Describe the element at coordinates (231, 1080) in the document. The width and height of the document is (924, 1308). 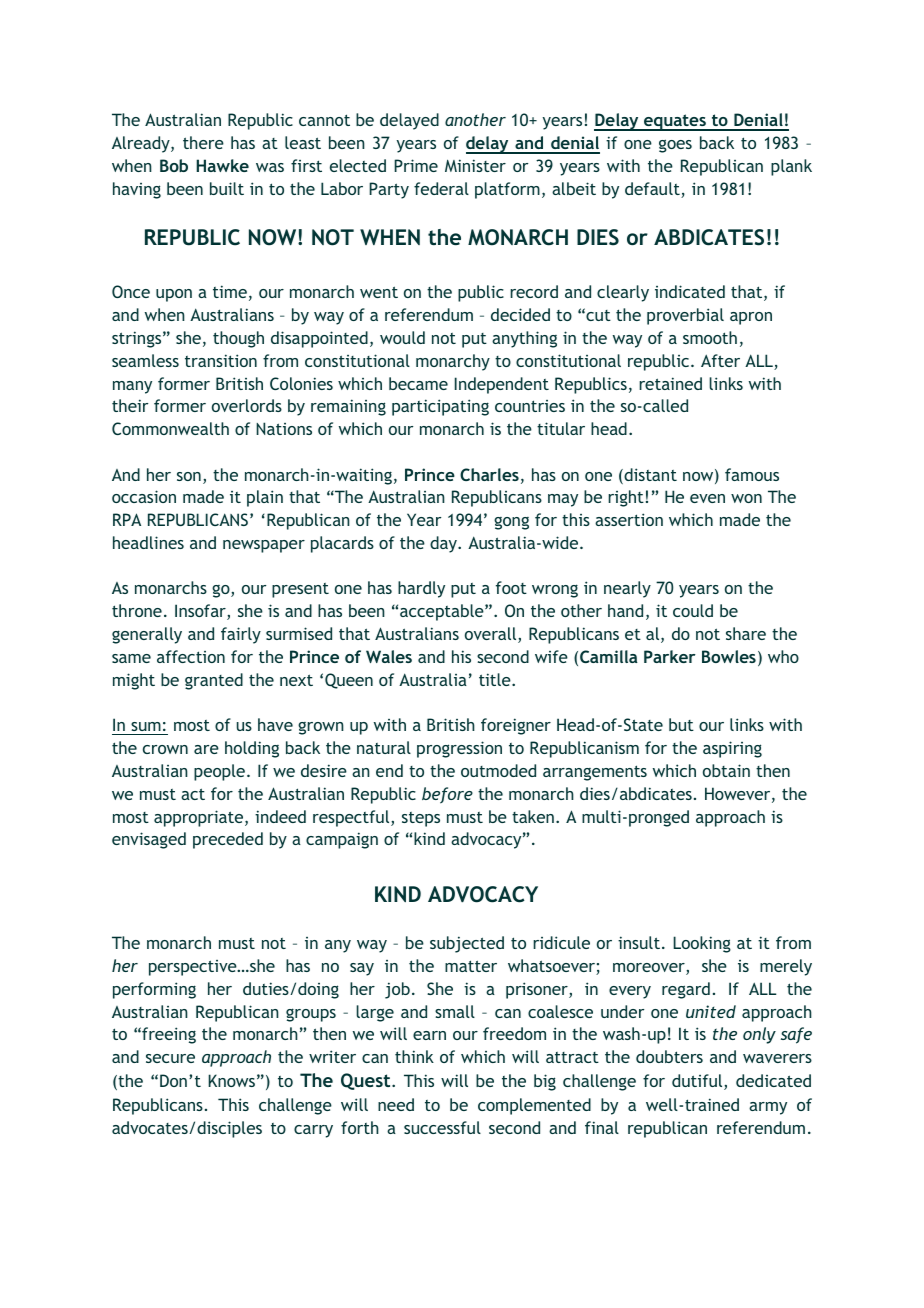
I see `Knows` at that location.
